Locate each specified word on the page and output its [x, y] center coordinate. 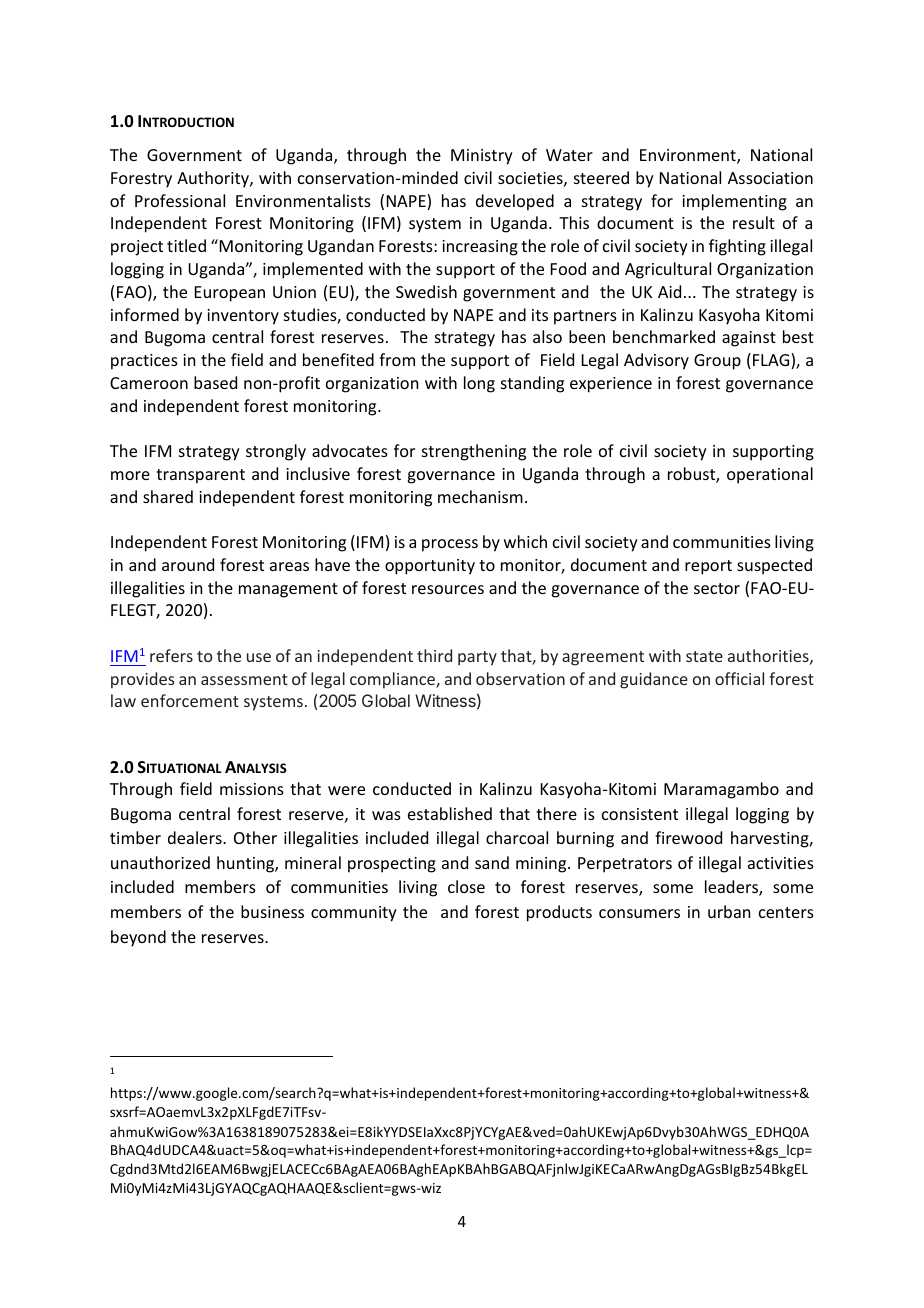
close [466, 886]
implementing [734, 202]
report [708, 567]
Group [717, 362]
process [450, 545]
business [272, 911]
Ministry [482, 157]
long [479, 384]
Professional [180, 200]
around [188, 564]
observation [520, 678]
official [739, 678]
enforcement [190, 700]
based [215, 382]
